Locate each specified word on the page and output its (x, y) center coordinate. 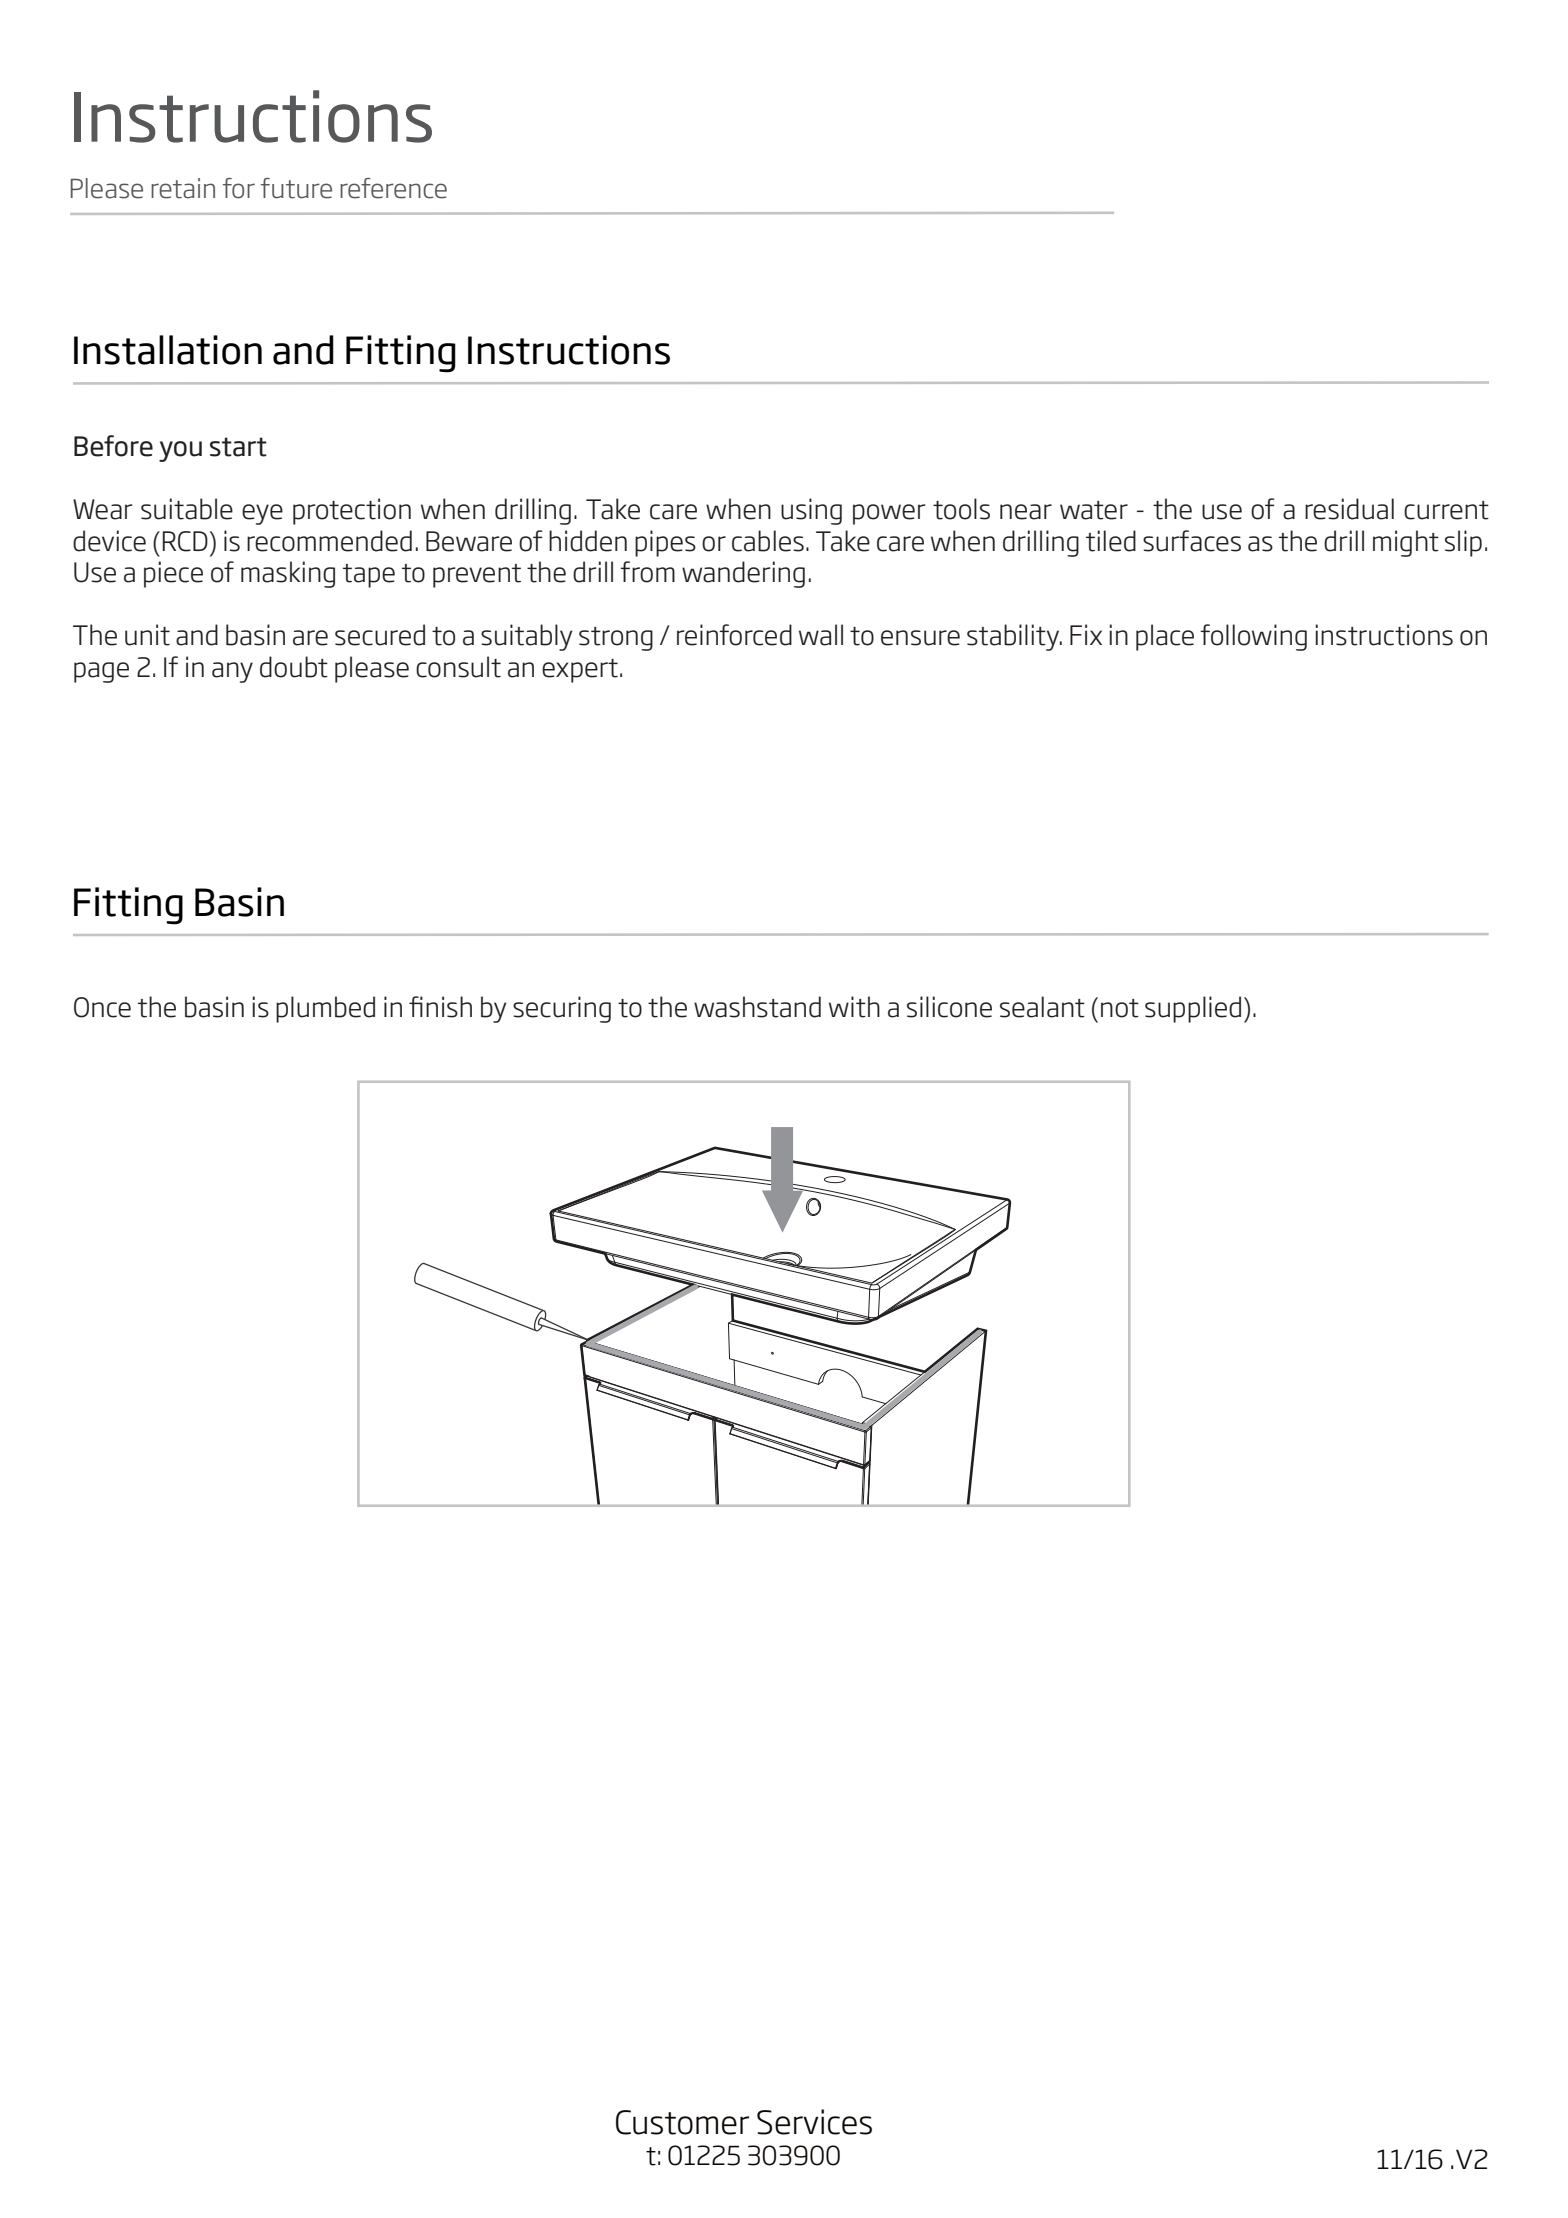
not (1120, 1008)
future (296, 188)
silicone (949, 1007)
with (854, 1007)
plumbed (325, 1009)
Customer (682, 2122)
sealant (1042, 1007)
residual (1349, 509)
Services (814, 2122)
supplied (1193, 1009)
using (811, 511)
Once (102, 1007)
